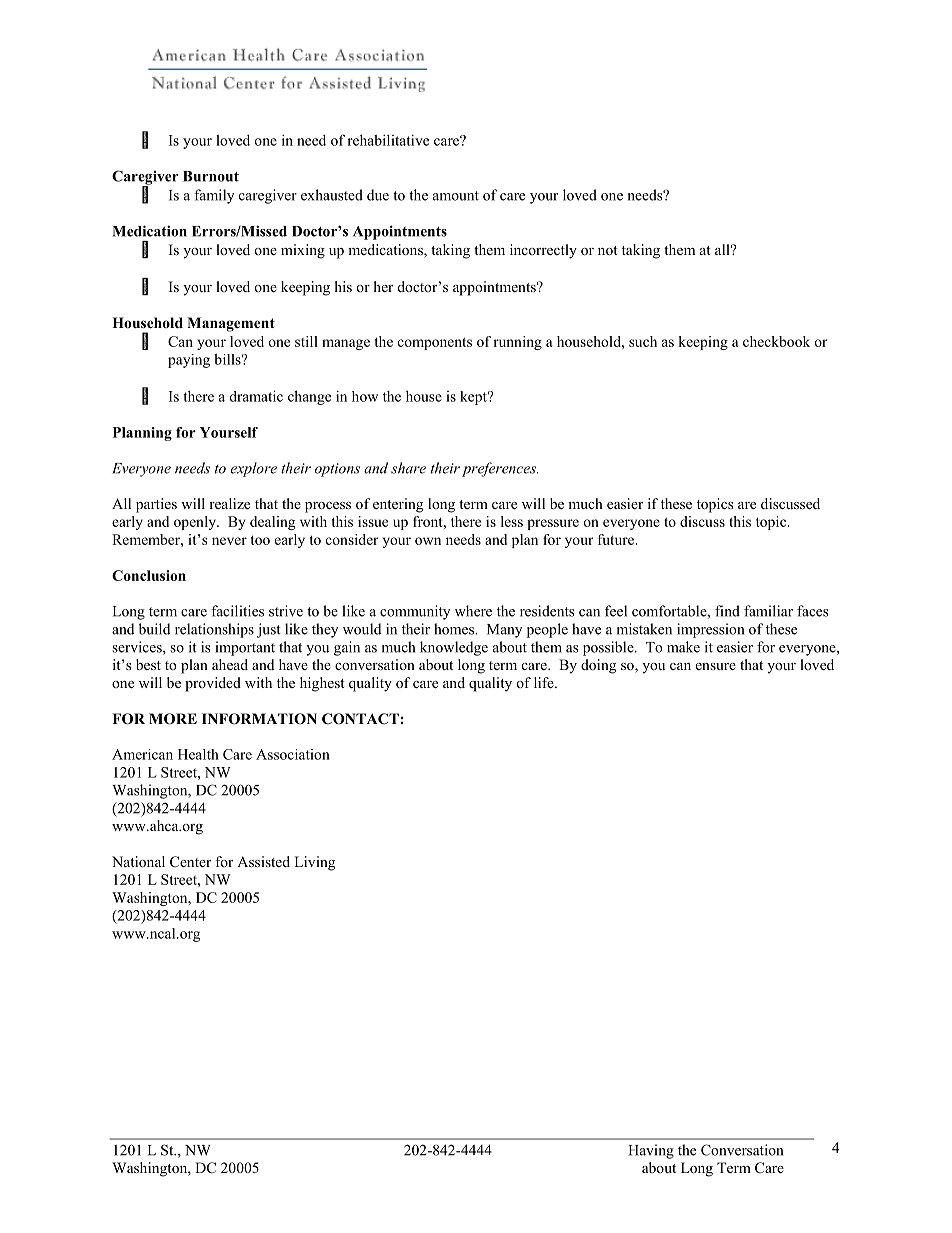  I want to click on Burnout, so click(211, 176).
